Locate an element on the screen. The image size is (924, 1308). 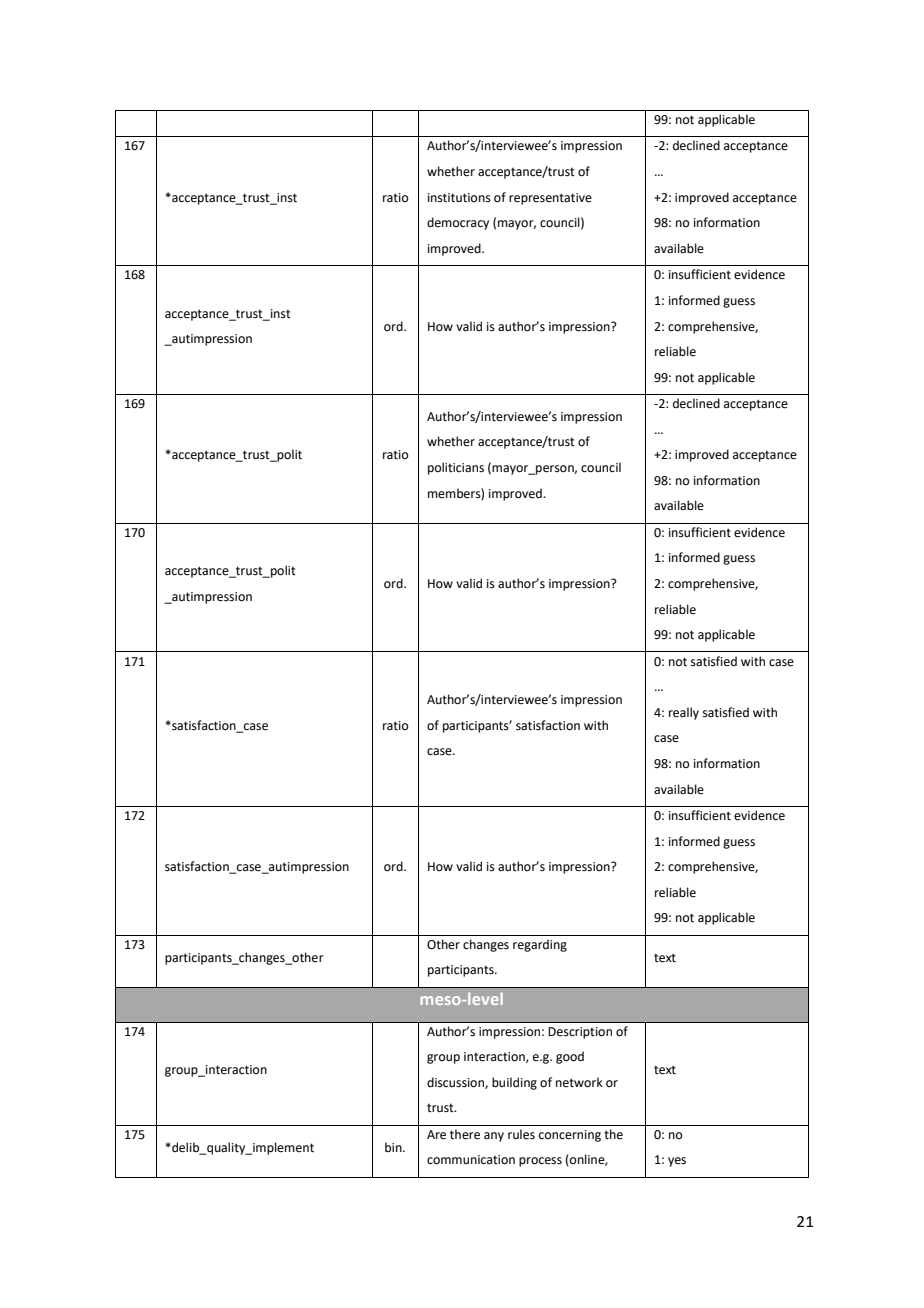
democracy is located at coordinates (458, 223).
